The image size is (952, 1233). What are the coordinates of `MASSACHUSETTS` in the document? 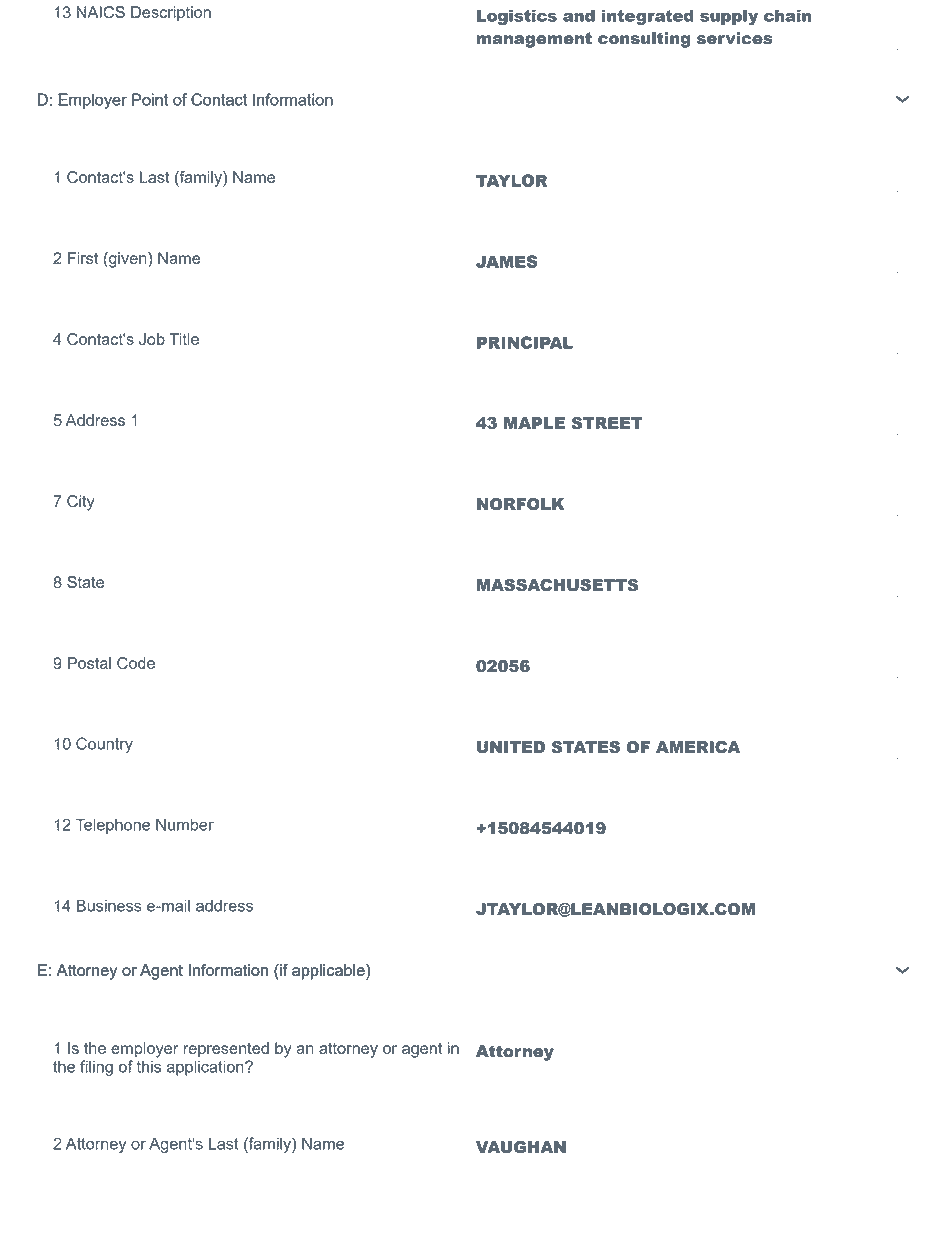 It's located at (557, 585).
